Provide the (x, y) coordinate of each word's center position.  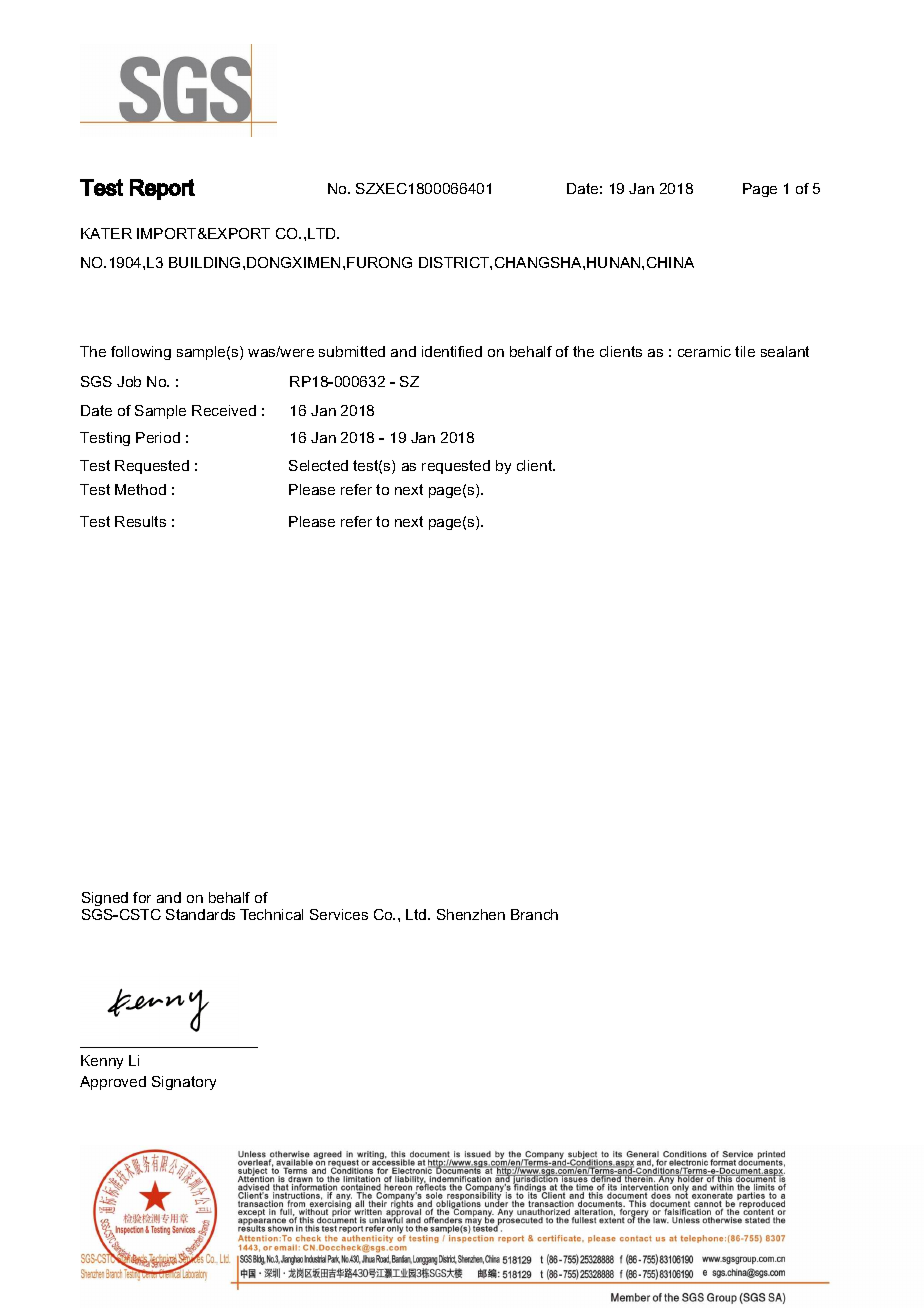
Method (140, 489)
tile (745, 351)
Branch (534, 914)
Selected (318, 465)
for (142, 897)
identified (452, 351)
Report (162, 189)
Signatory (184, 1083)
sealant (785, 351)
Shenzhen (471, 914)
